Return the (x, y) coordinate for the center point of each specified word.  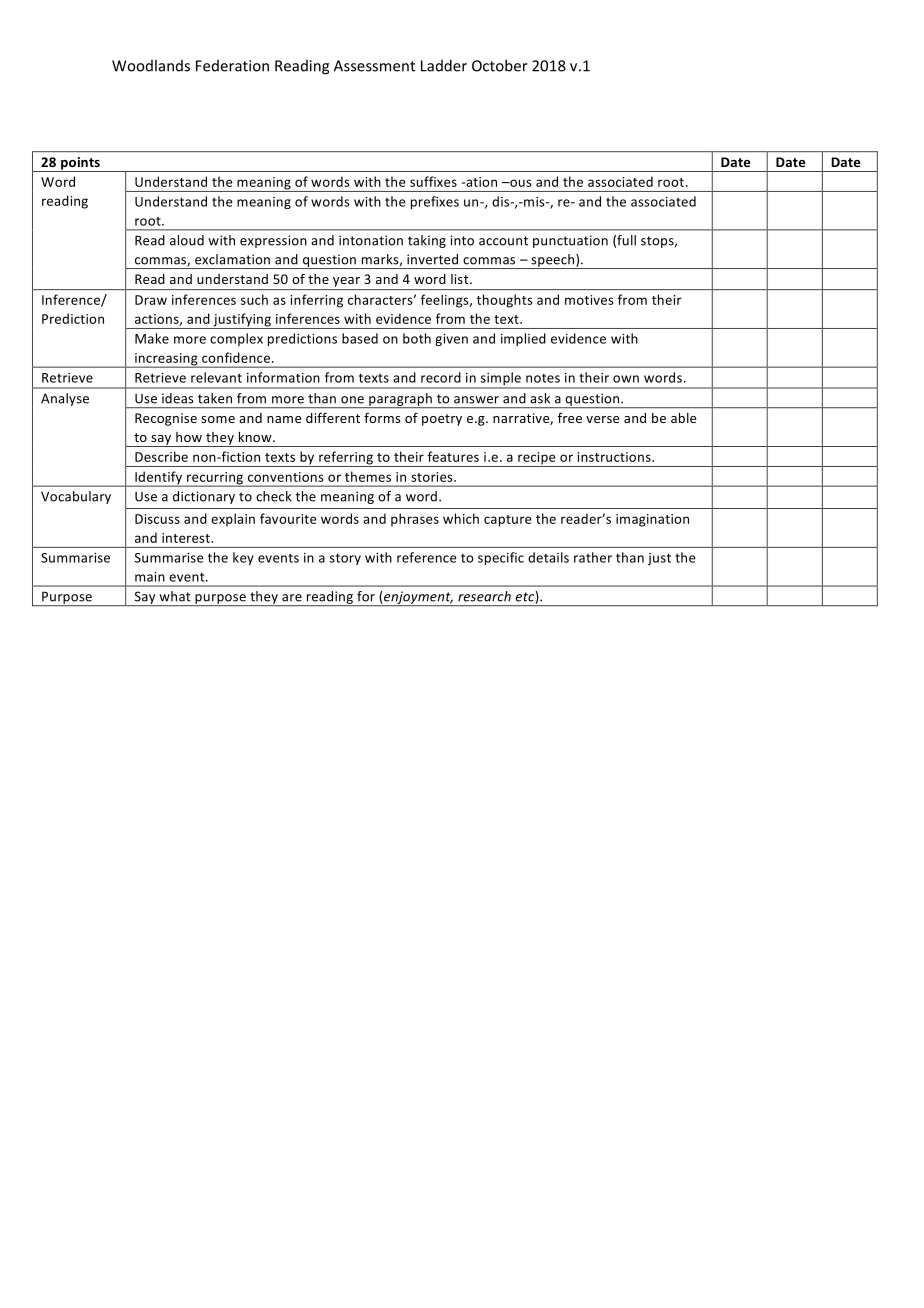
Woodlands (151, 65)
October (500, 65)
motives (589, 300)
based (360, 338)
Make (152, 338)
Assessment (374, 66)
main (150, 577)
